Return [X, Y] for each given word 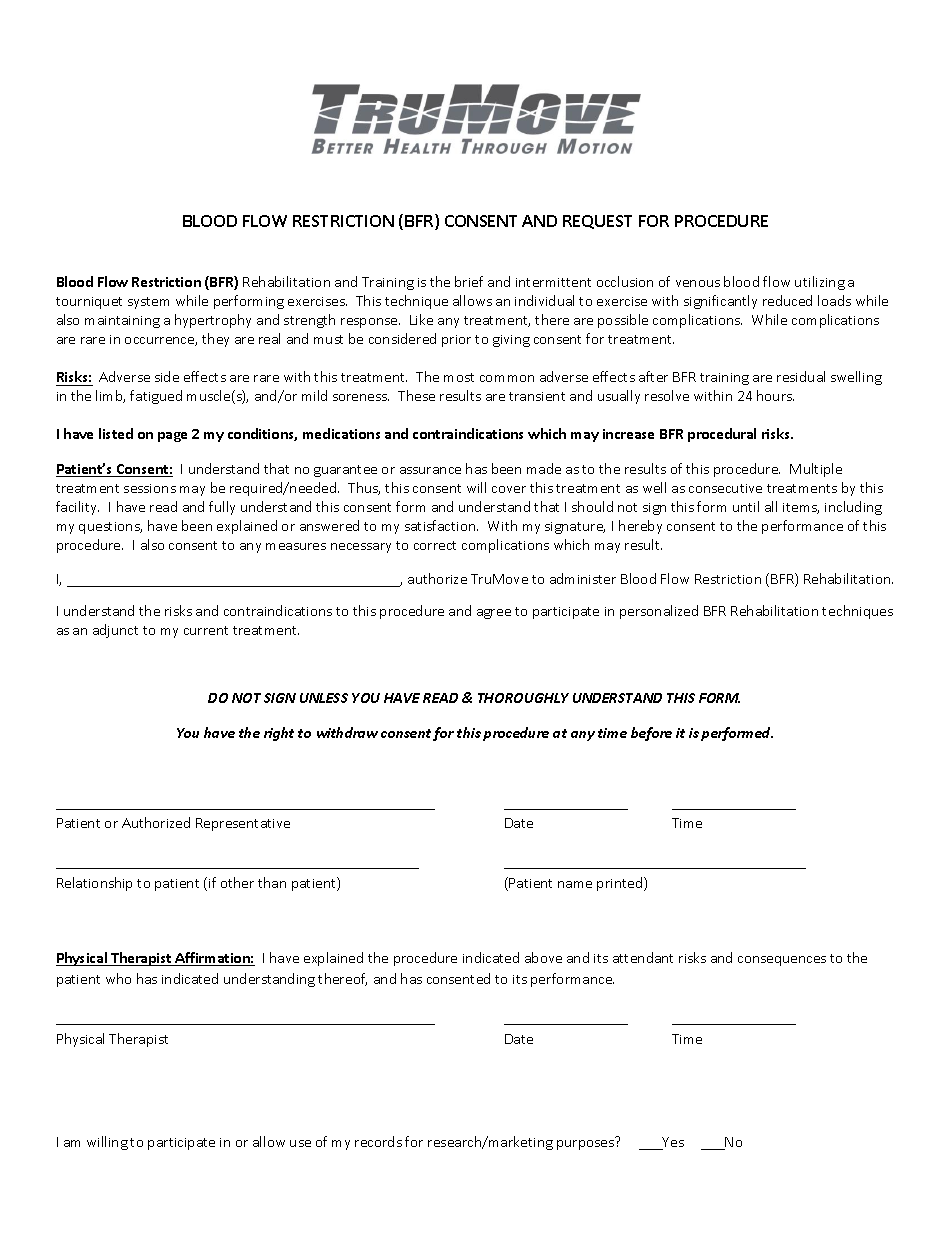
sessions [150, 488]
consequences [782, 961]
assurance [430, 470]
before [651, 734]
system [148, 303]
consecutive [725, 488]
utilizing [820, 283]
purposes [585, 1145]
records [378, 1141]
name [575, 884]
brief [469, 281]
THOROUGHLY [523, 698]
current [206, 630]
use [300, 1143]
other [237, 882]
